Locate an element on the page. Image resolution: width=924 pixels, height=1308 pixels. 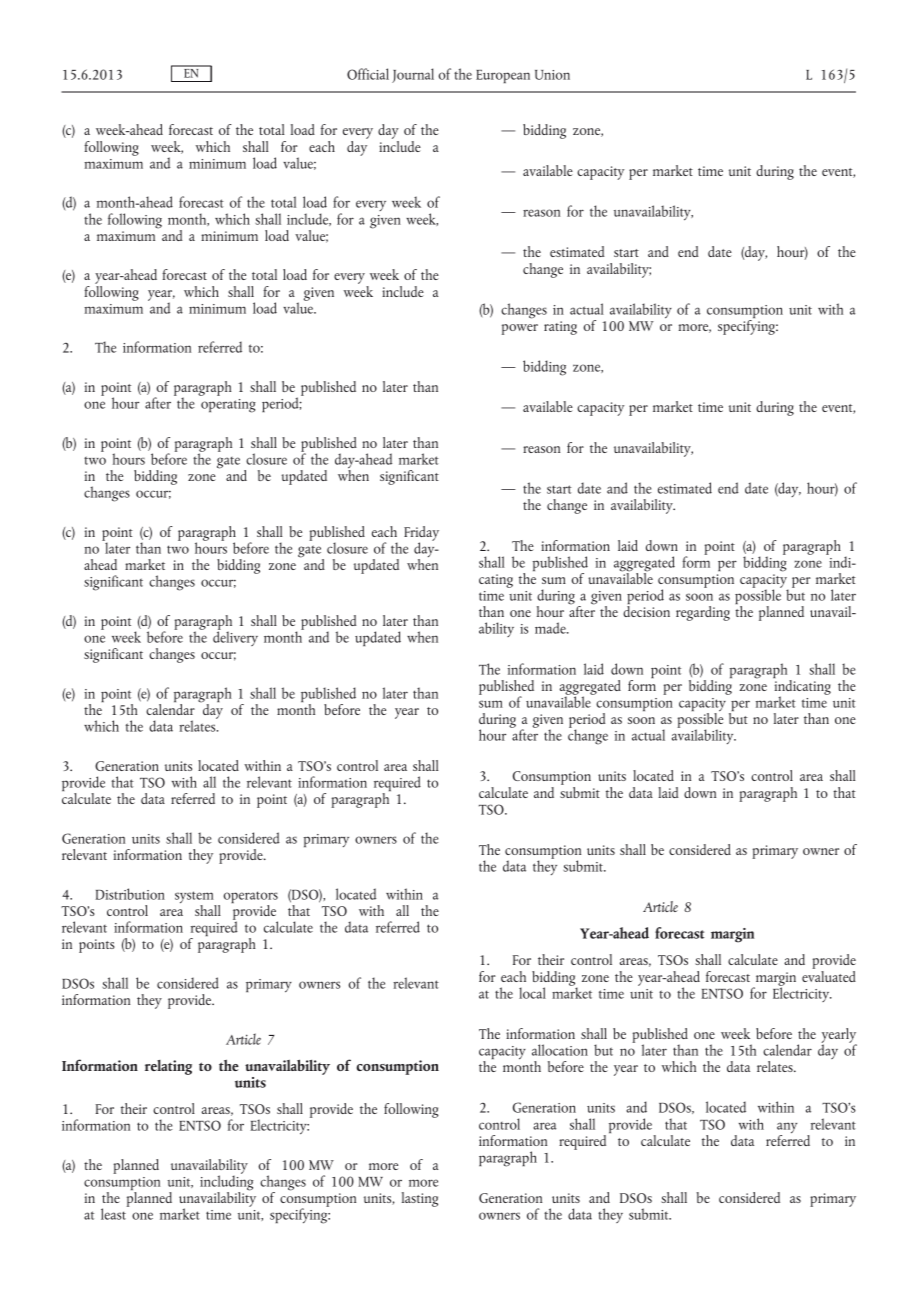
delivery is located at coordinates (235, 637).
